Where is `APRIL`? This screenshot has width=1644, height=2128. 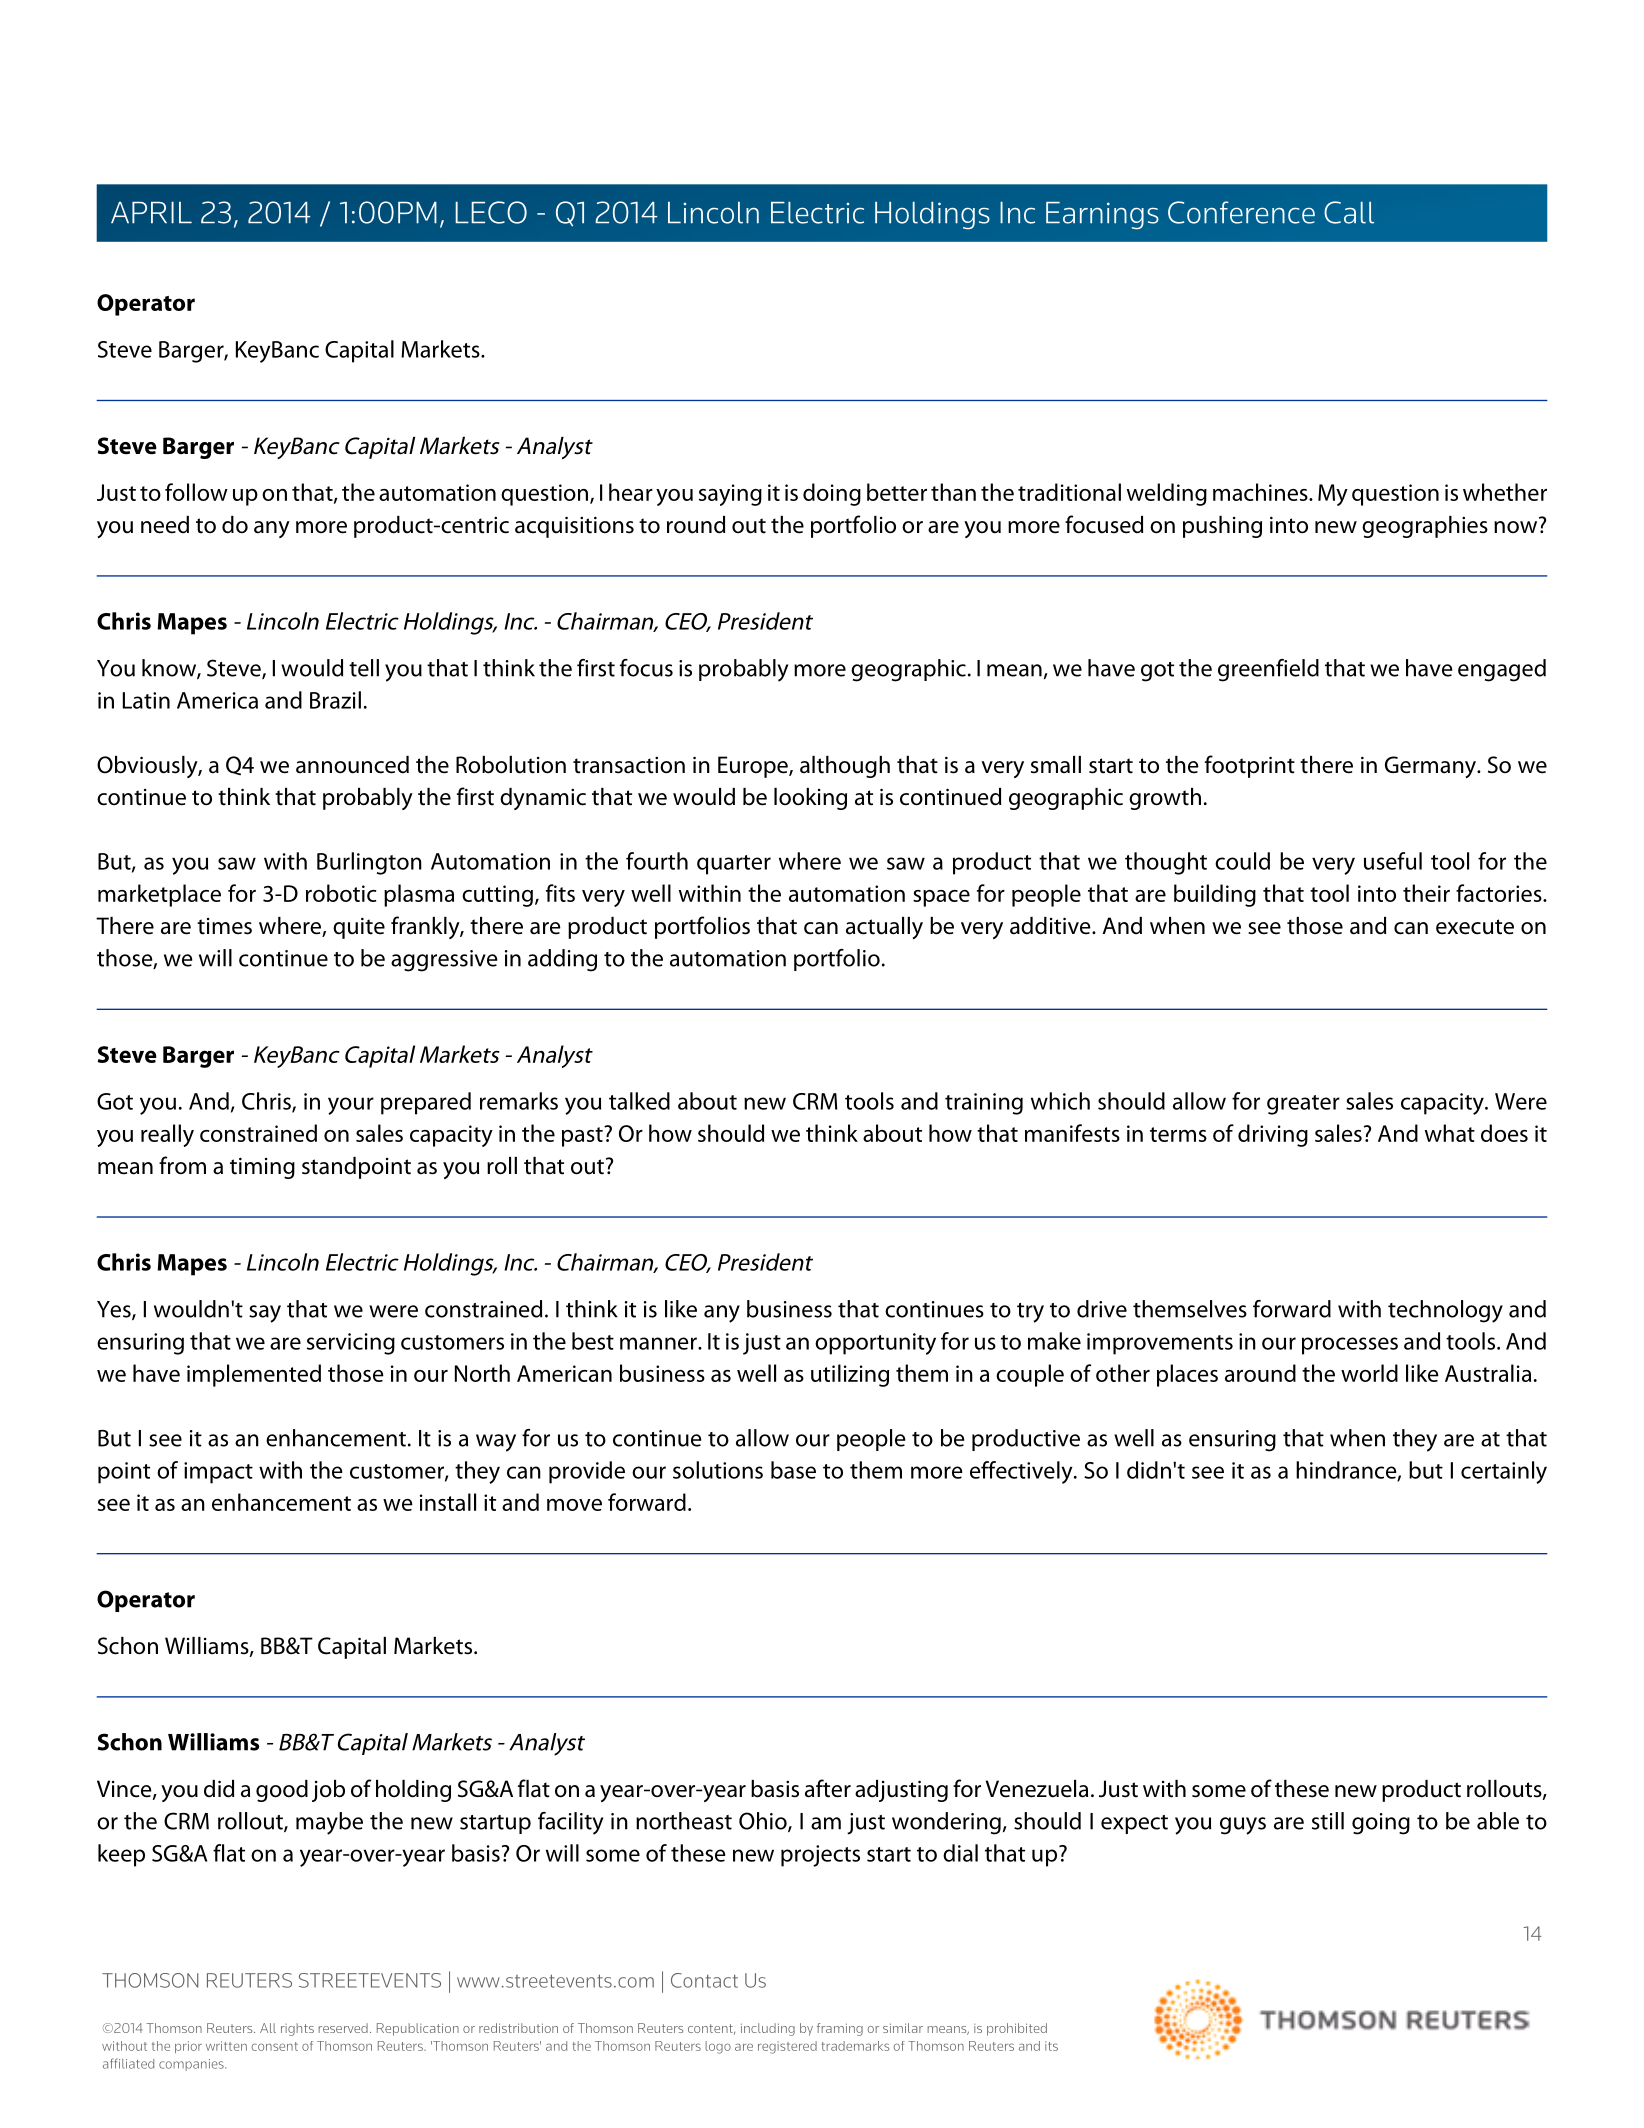 APRIL is located at coordinates (151, 213).
